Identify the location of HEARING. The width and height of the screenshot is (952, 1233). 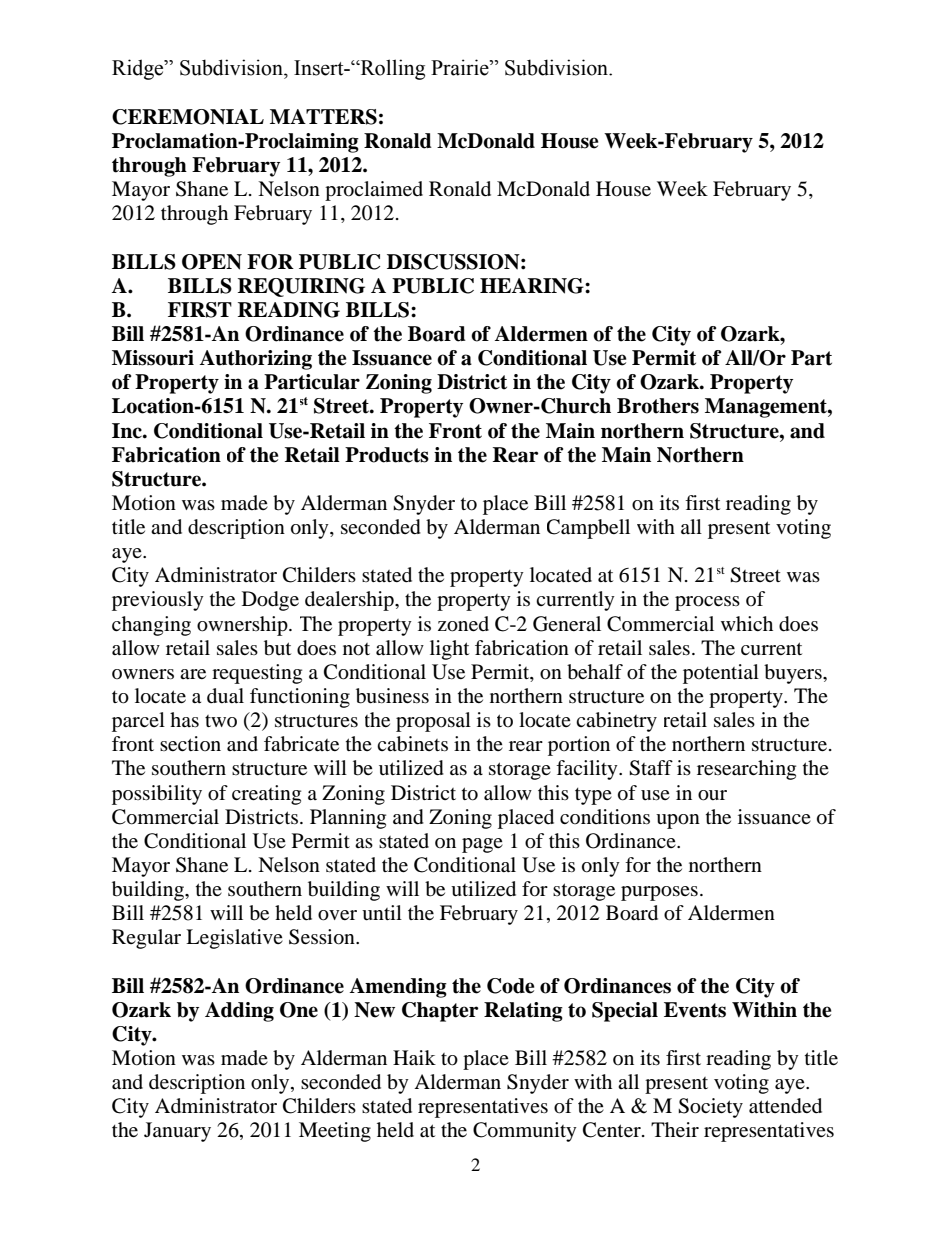
(533, 286).
